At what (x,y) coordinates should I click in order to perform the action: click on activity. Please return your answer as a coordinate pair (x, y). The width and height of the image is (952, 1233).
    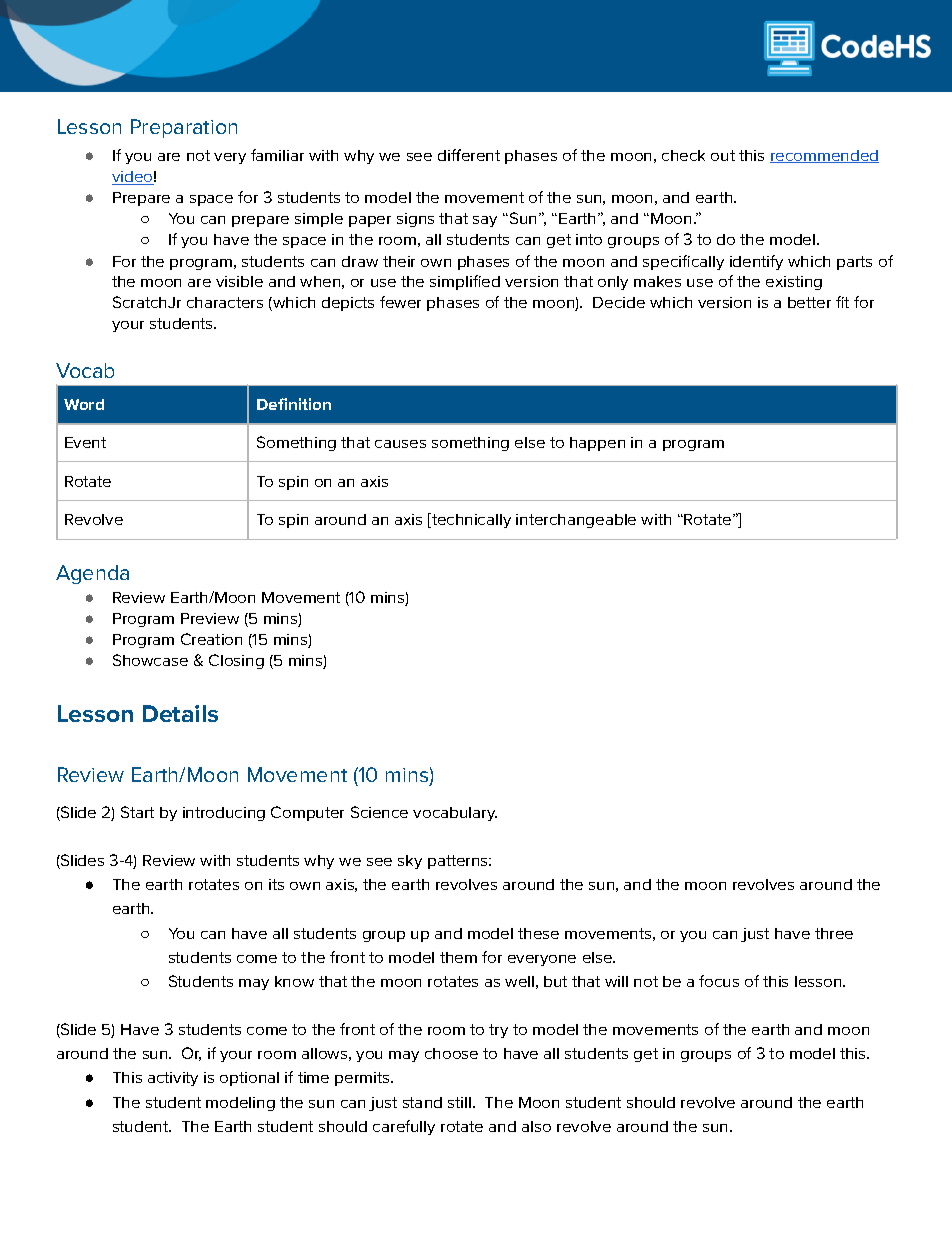
    Looking at the image, I should click on (173, 1079).
